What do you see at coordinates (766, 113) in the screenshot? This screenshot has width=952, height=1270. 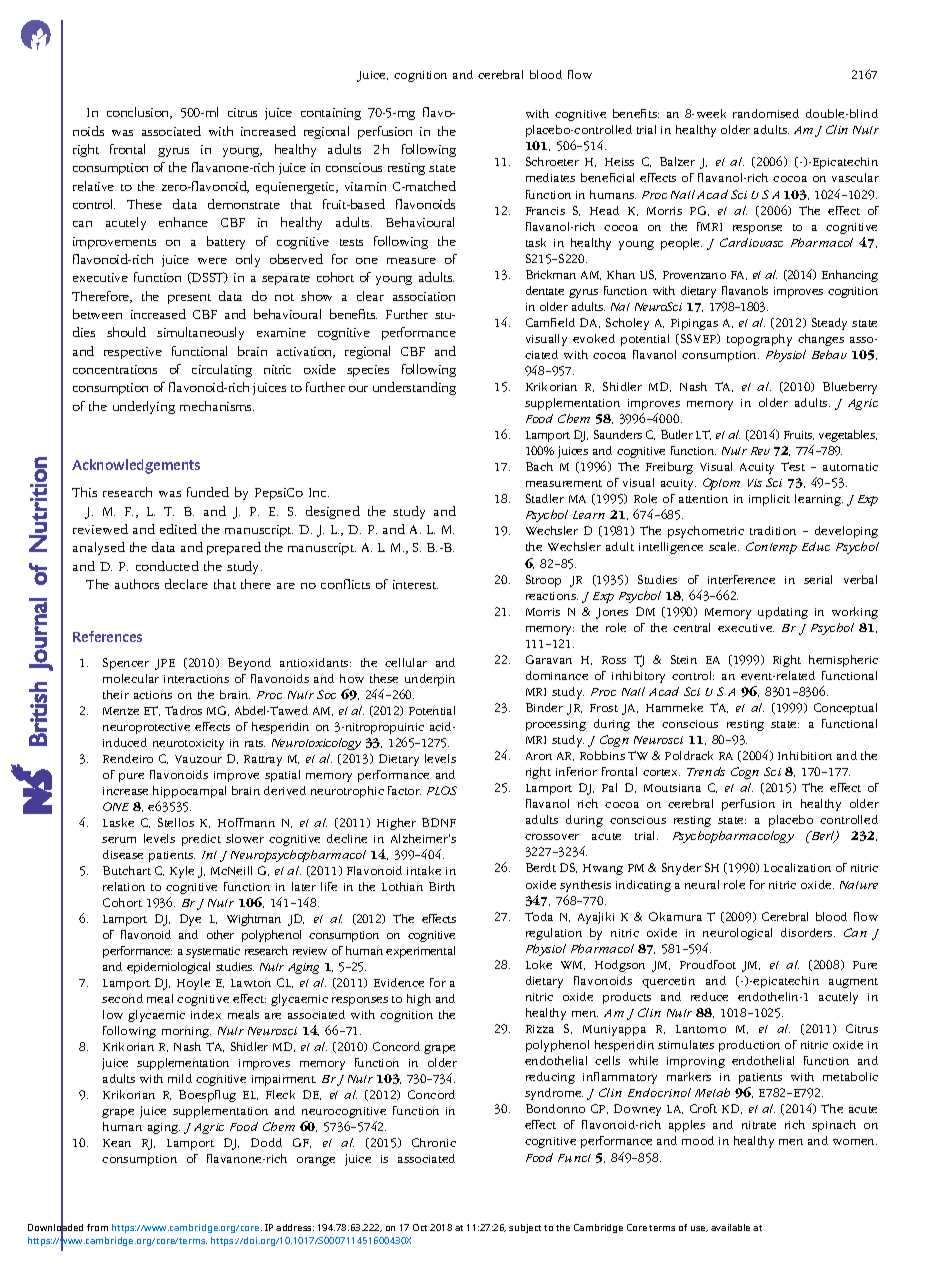 I see `randomised` at bounding box center [766, 113].
